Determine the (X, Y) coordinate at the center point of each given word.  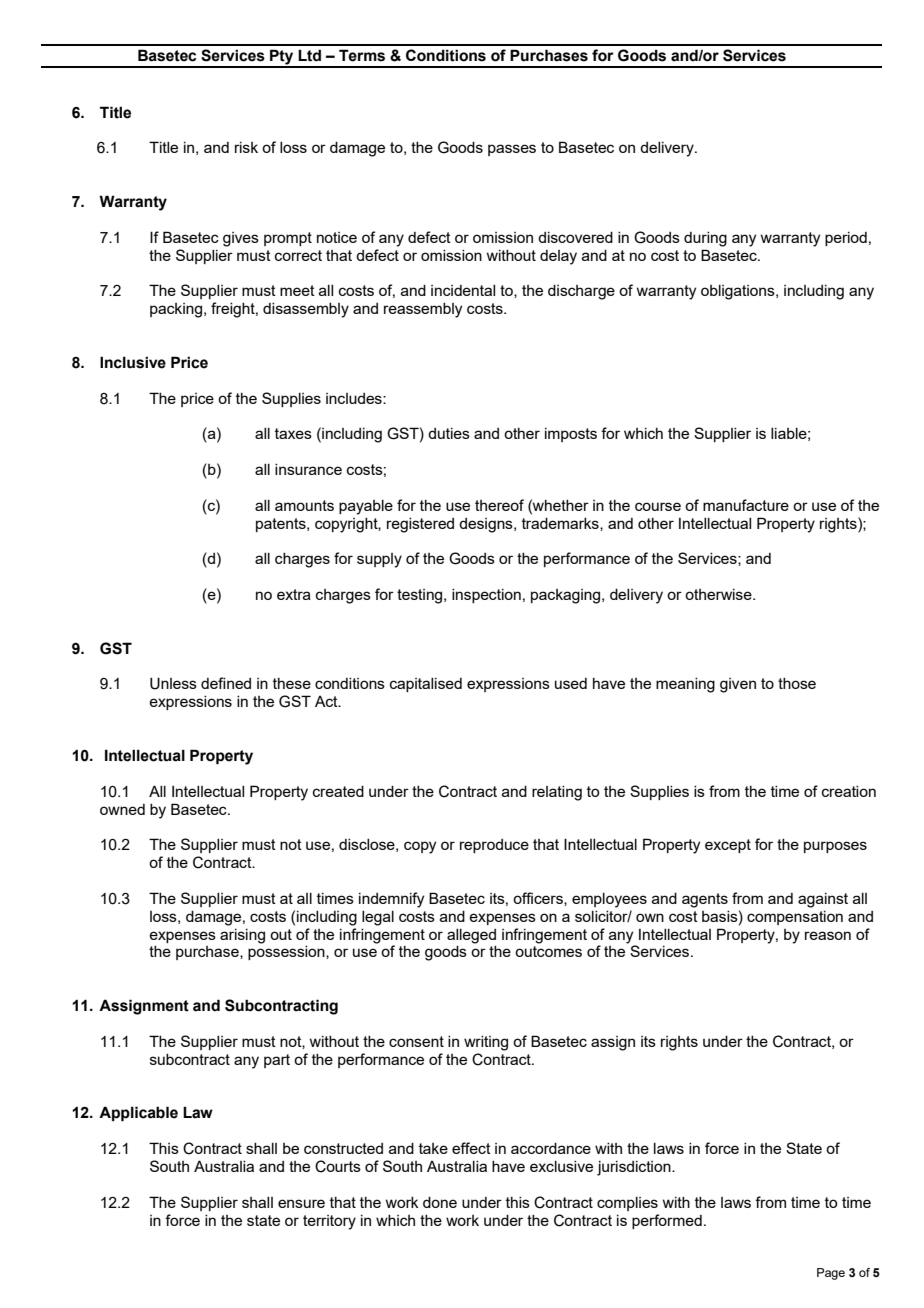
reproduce (494, 846)
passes (512, 150)
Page (831, 1274)
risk (246, 147)
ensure (301, 1203)
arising (242, 936)
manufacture (746, 505)
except (728, 846)
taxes (293, 433)
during (705, 239)
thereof (499, 505)
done (440, 1202)
